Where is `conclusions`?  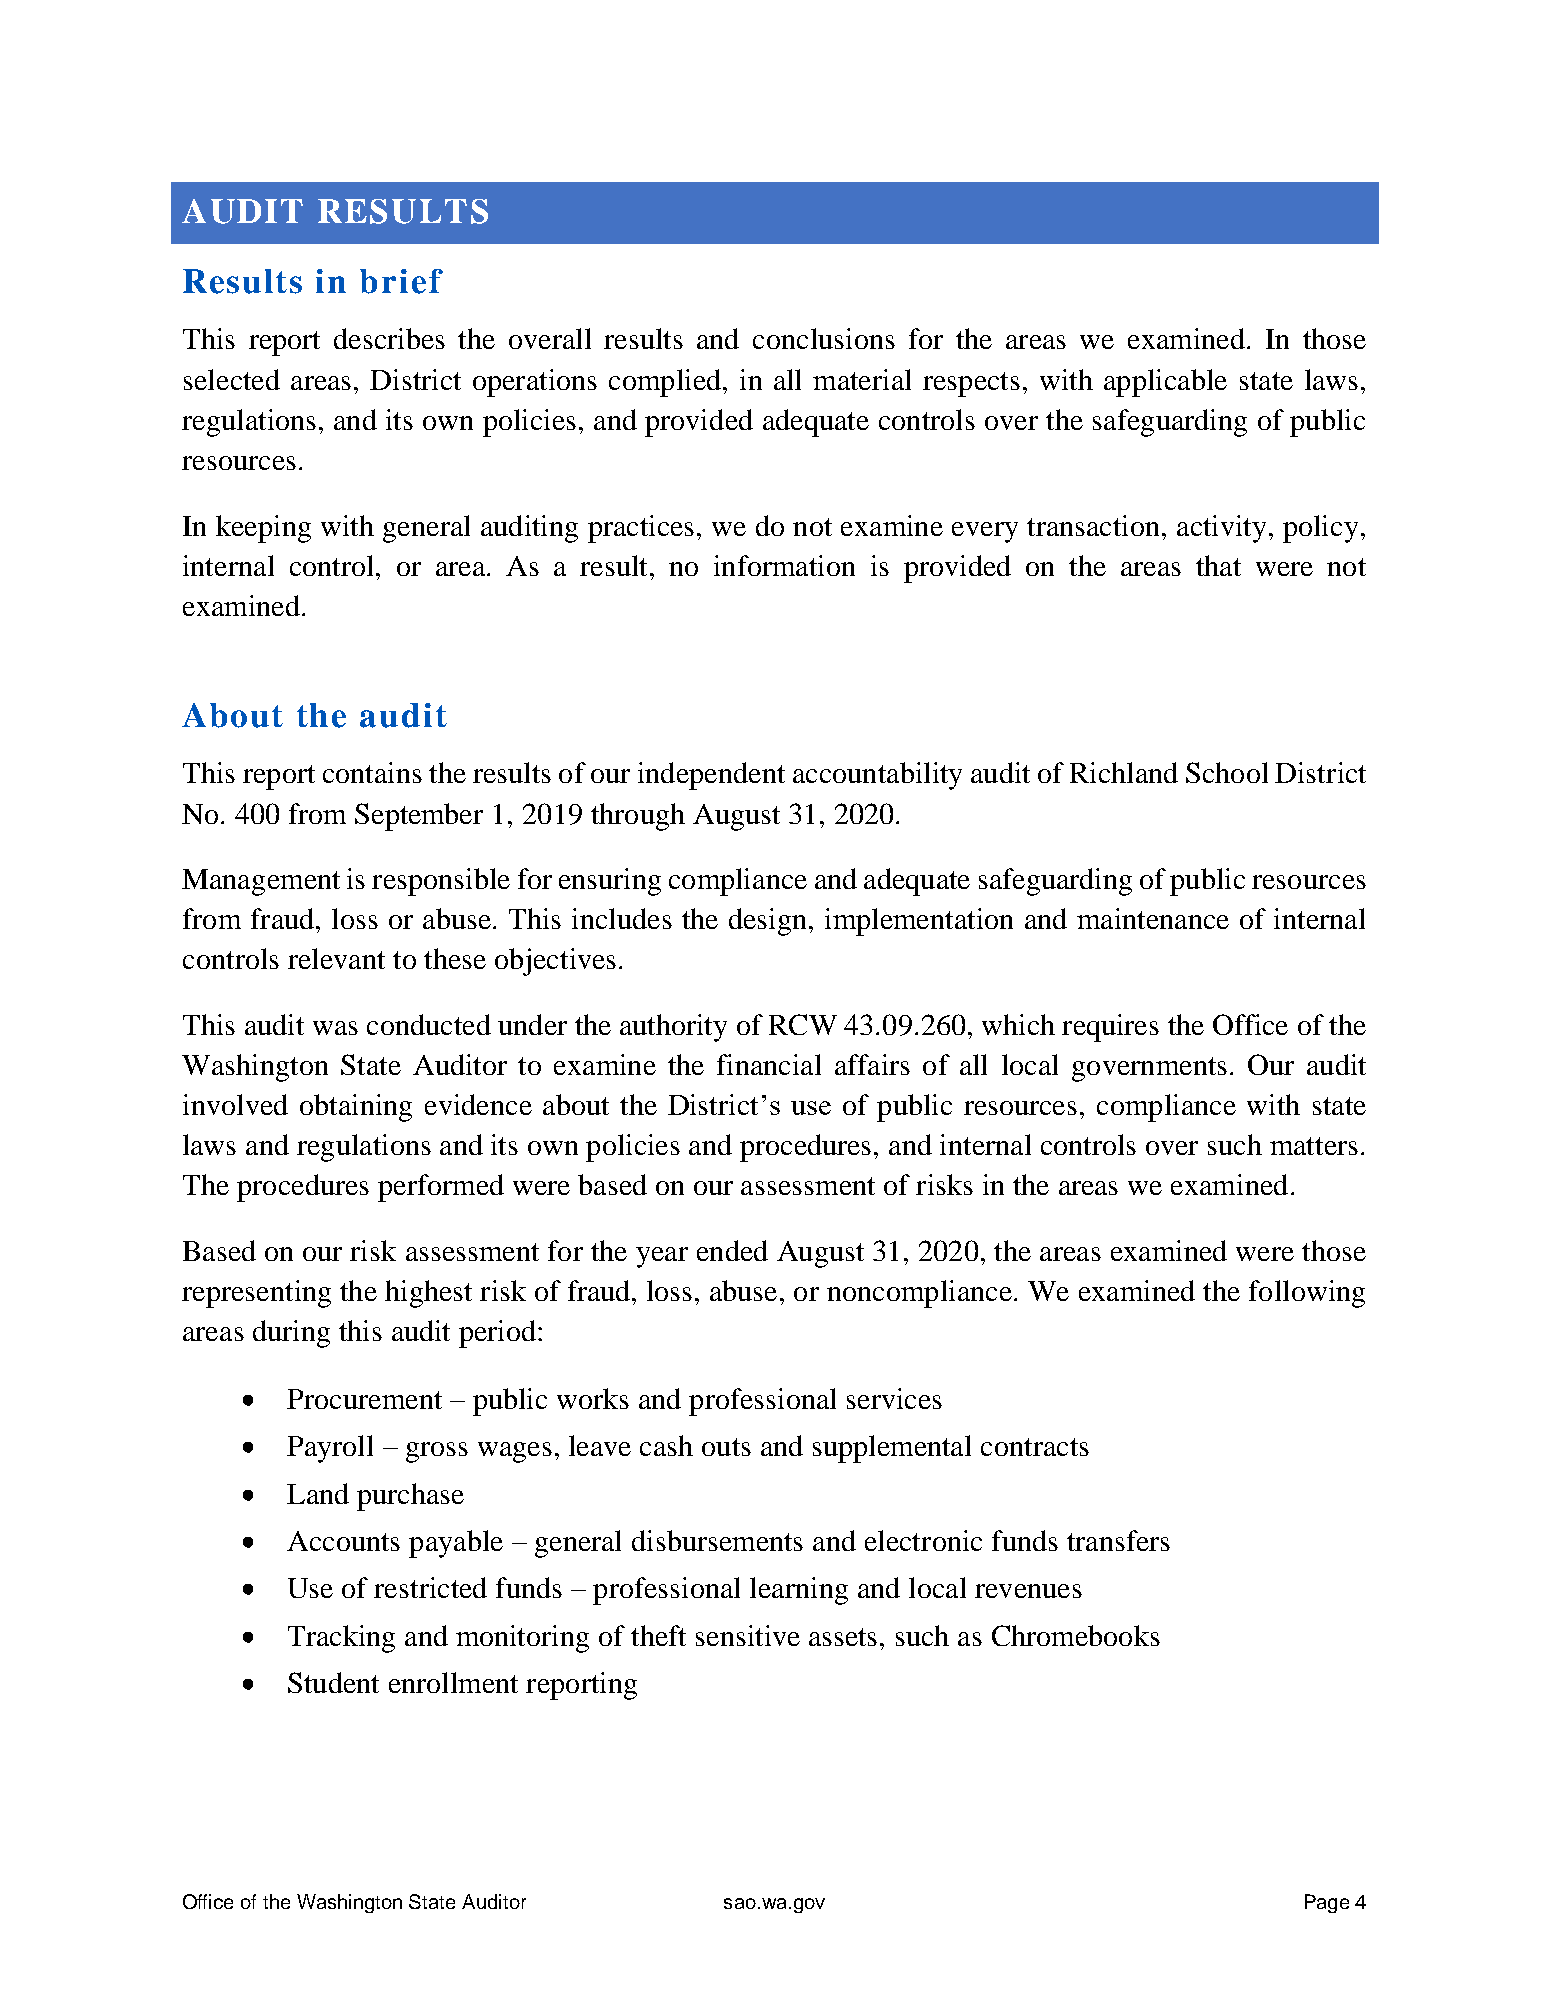 conclusions is located at coordinates (824, 338).
